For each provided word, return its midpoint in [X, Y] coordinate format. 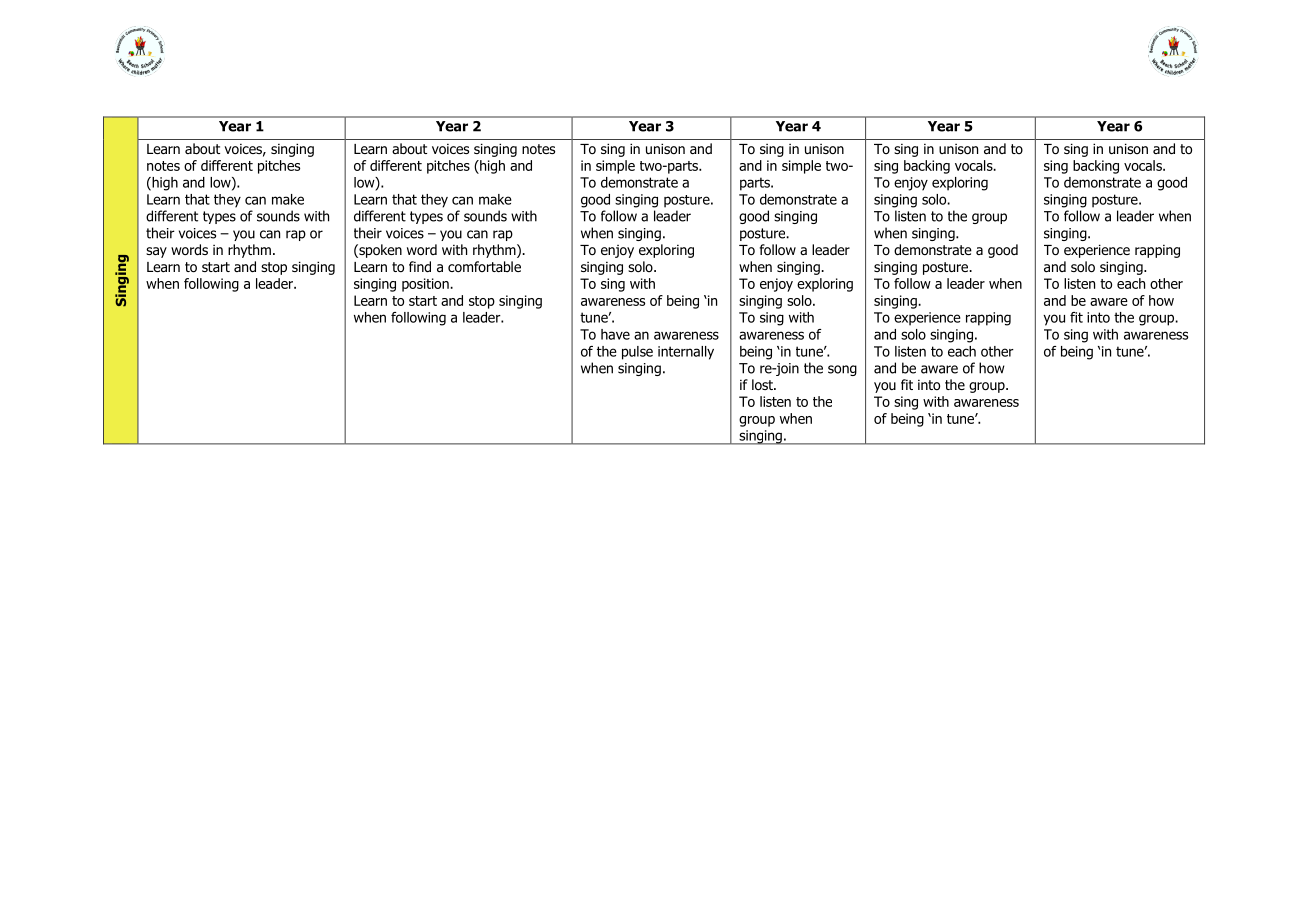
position [426, 285]
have [615, 334]
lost [763, 385]
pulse [637, 353]
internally [686, 353]
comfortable [484, 267]
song [842, 370]
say [156, 252]
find [420, 267]
